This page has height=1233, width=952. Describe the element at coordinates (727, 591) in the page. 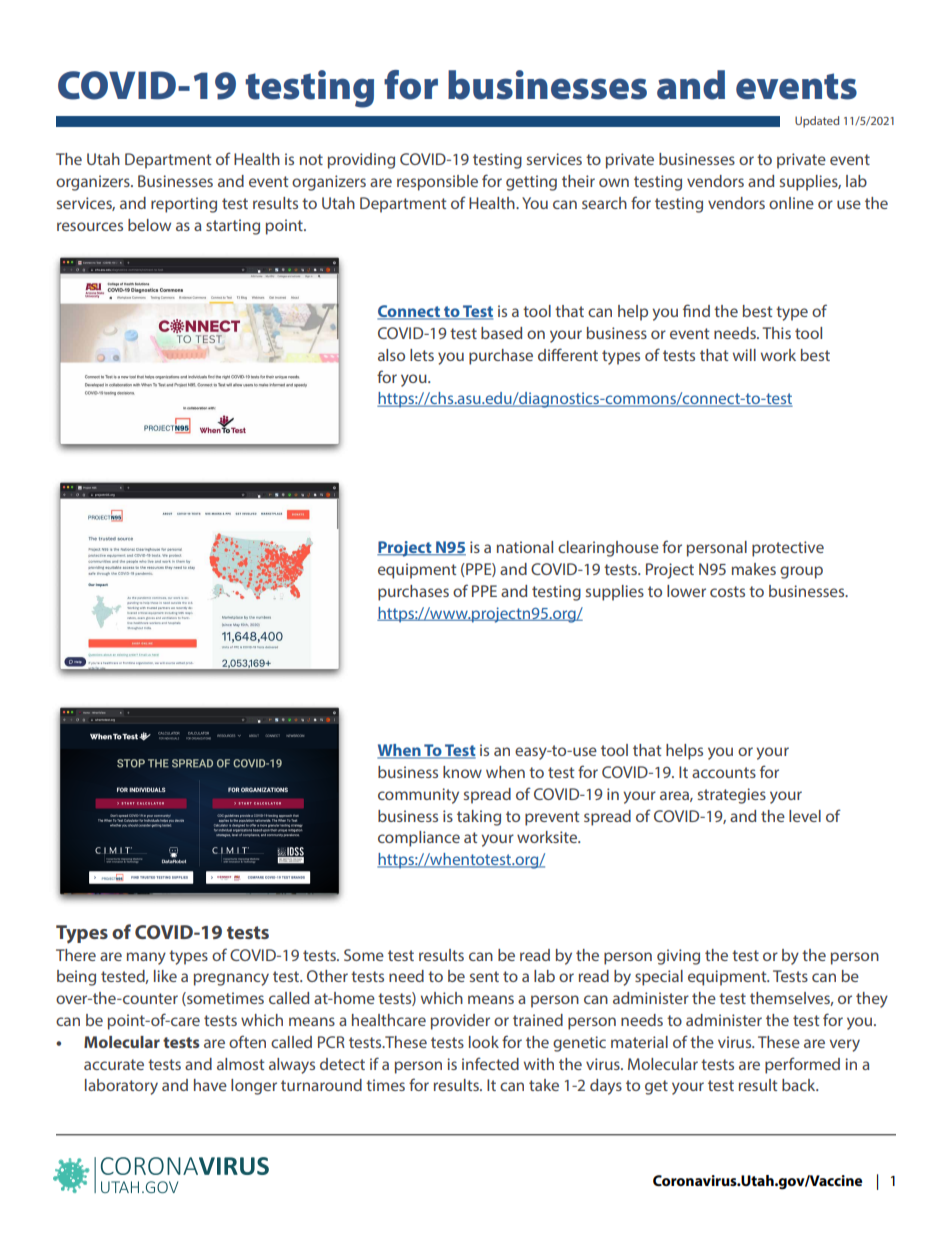

I see `costs` at that location.
